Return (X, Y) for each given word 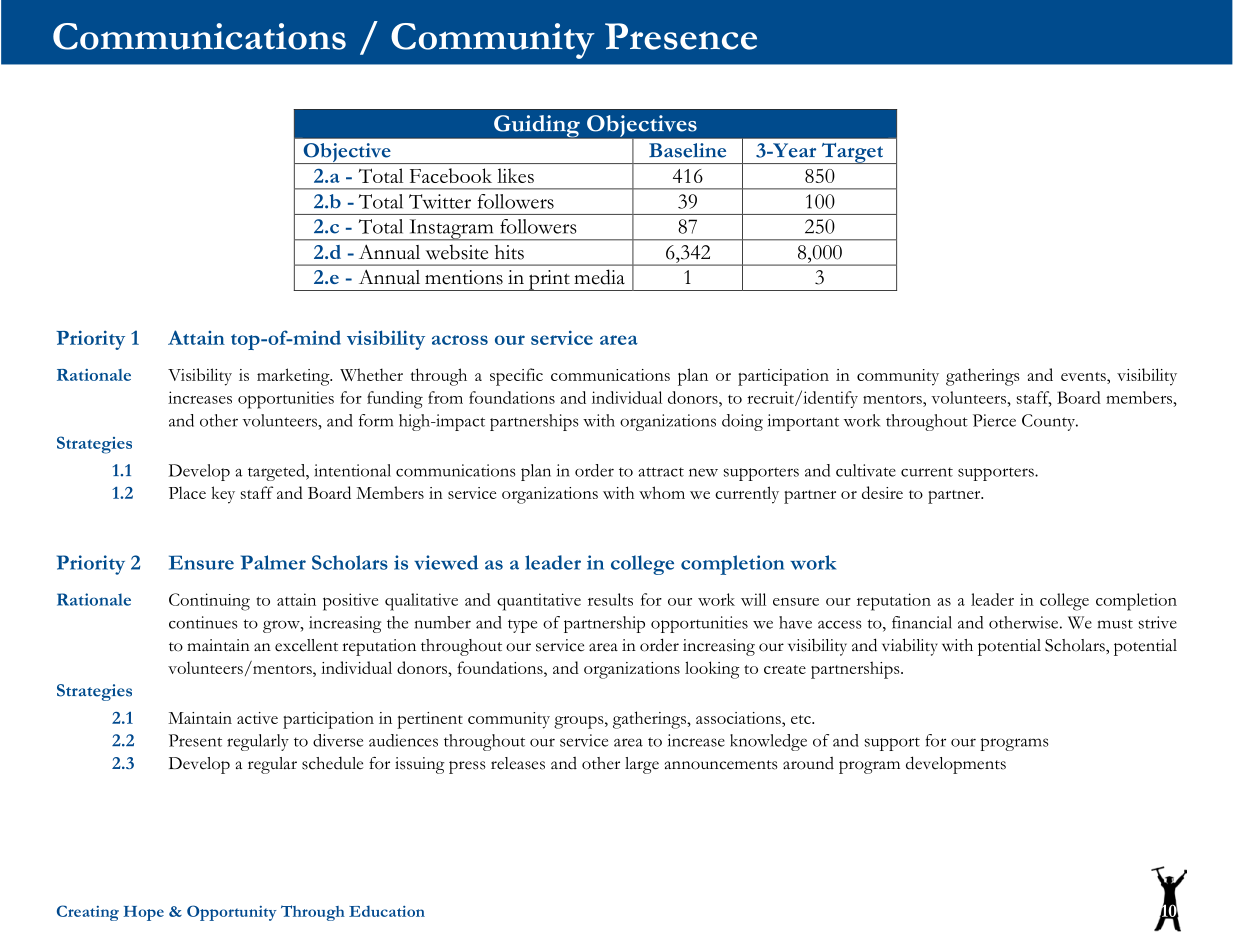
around (808, 763)
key (223, 495)
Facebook (451, 175)
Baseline (687, 150)
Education (387, 911)
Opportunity (232, 913)
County (1049, 422)
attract (661, 472)
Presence (681, 36)
